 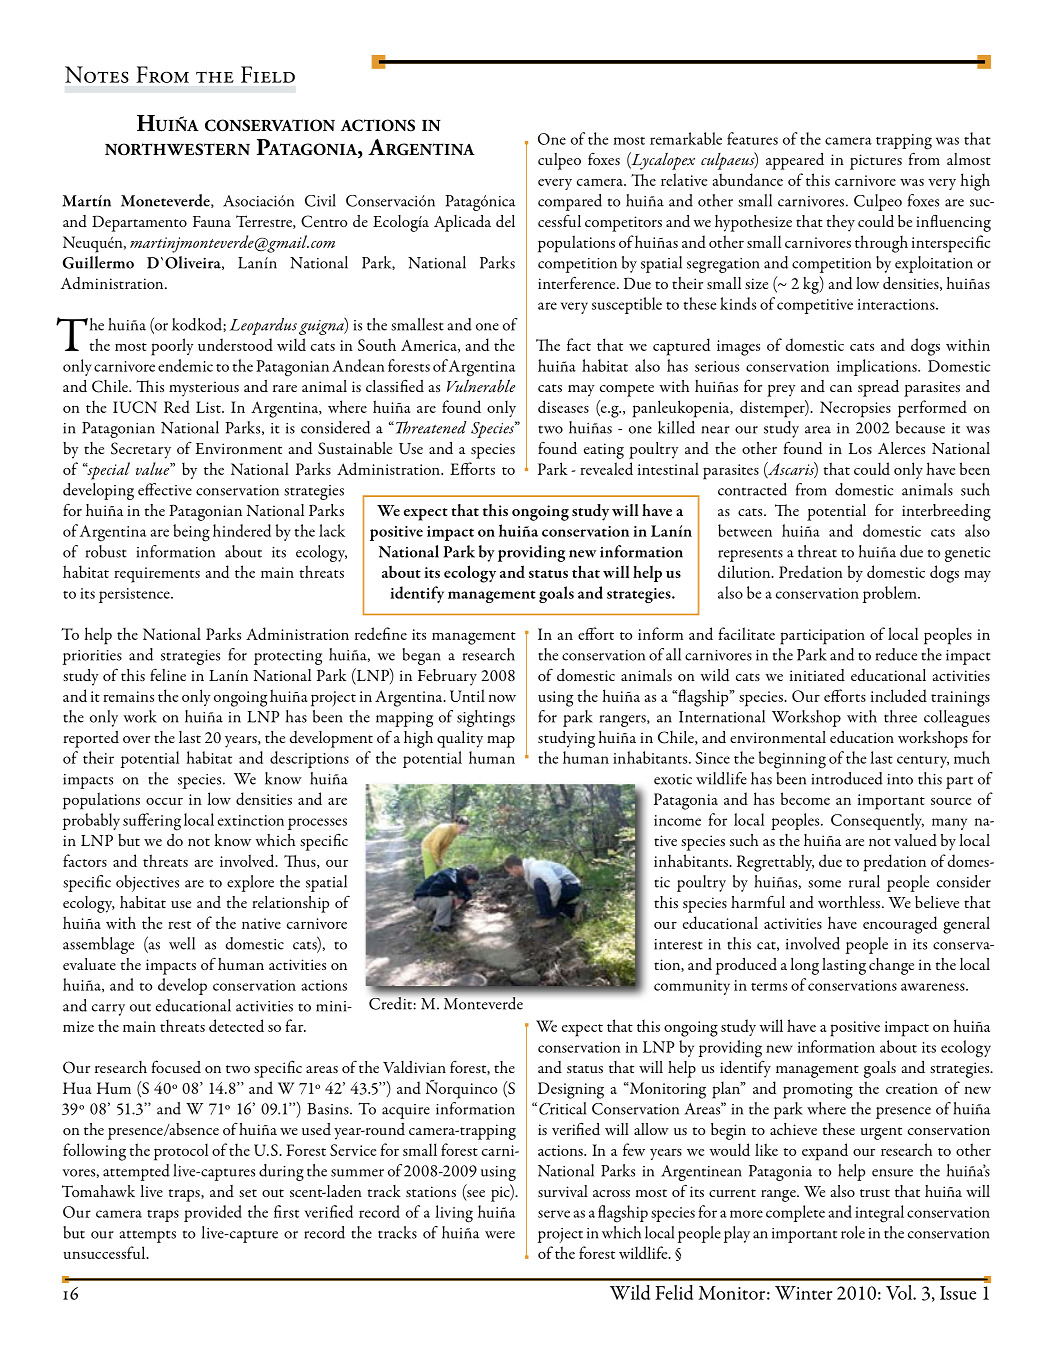 I want to click on Until, so click(x=467, y=695).
